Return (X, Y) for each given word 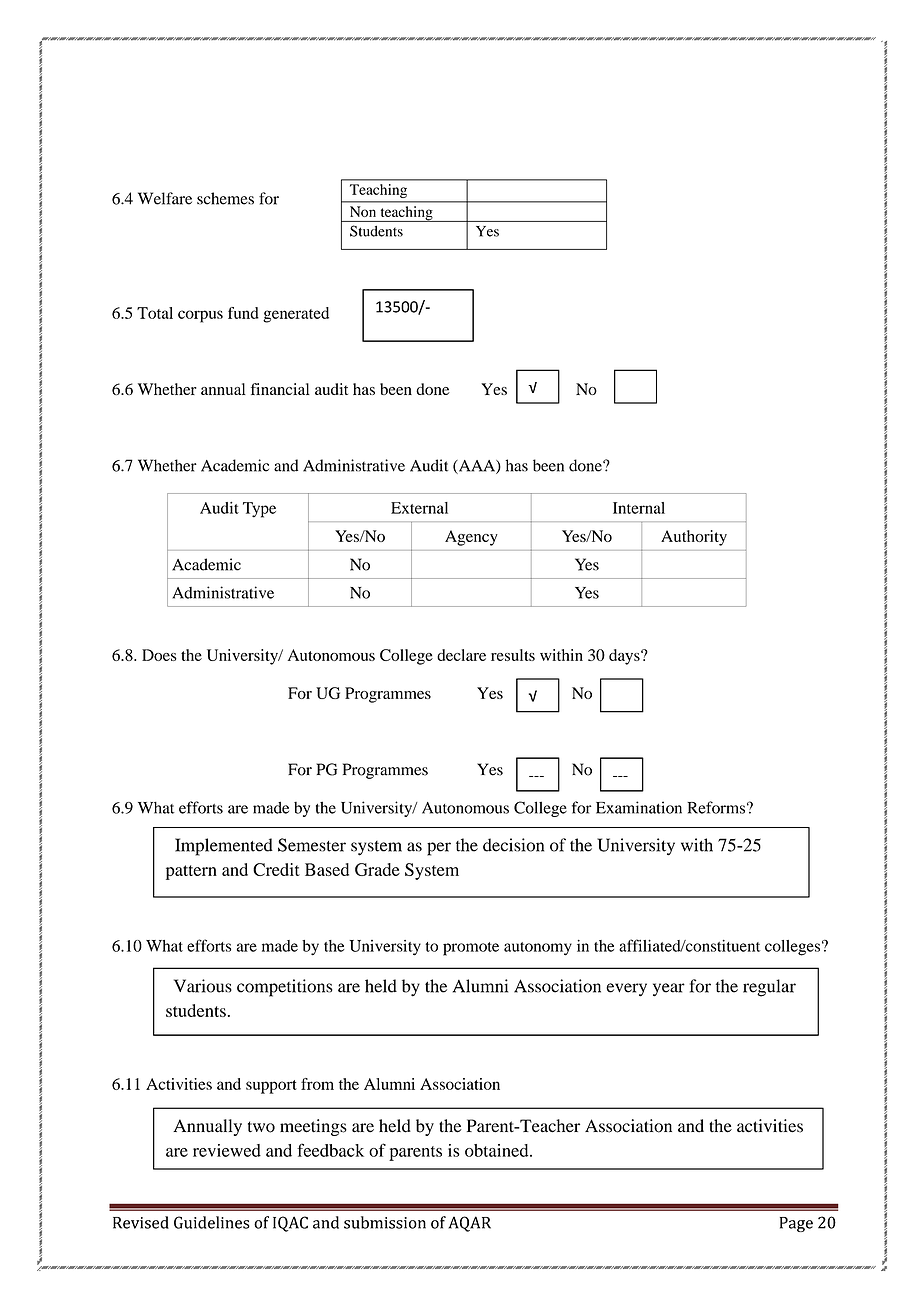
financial (280, 389)
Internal (639, 508)
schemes (225, 198)
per (439, 849)
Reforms (716, 807)
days (625, 657)
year (669, 990)
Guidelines (212, 1222)
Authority (694, 538)
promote (471, 949)
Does (159, 655)
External (419, 508)
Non (363, 211)
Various (203, 986)
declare (461, 655)
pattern (191, 872)
